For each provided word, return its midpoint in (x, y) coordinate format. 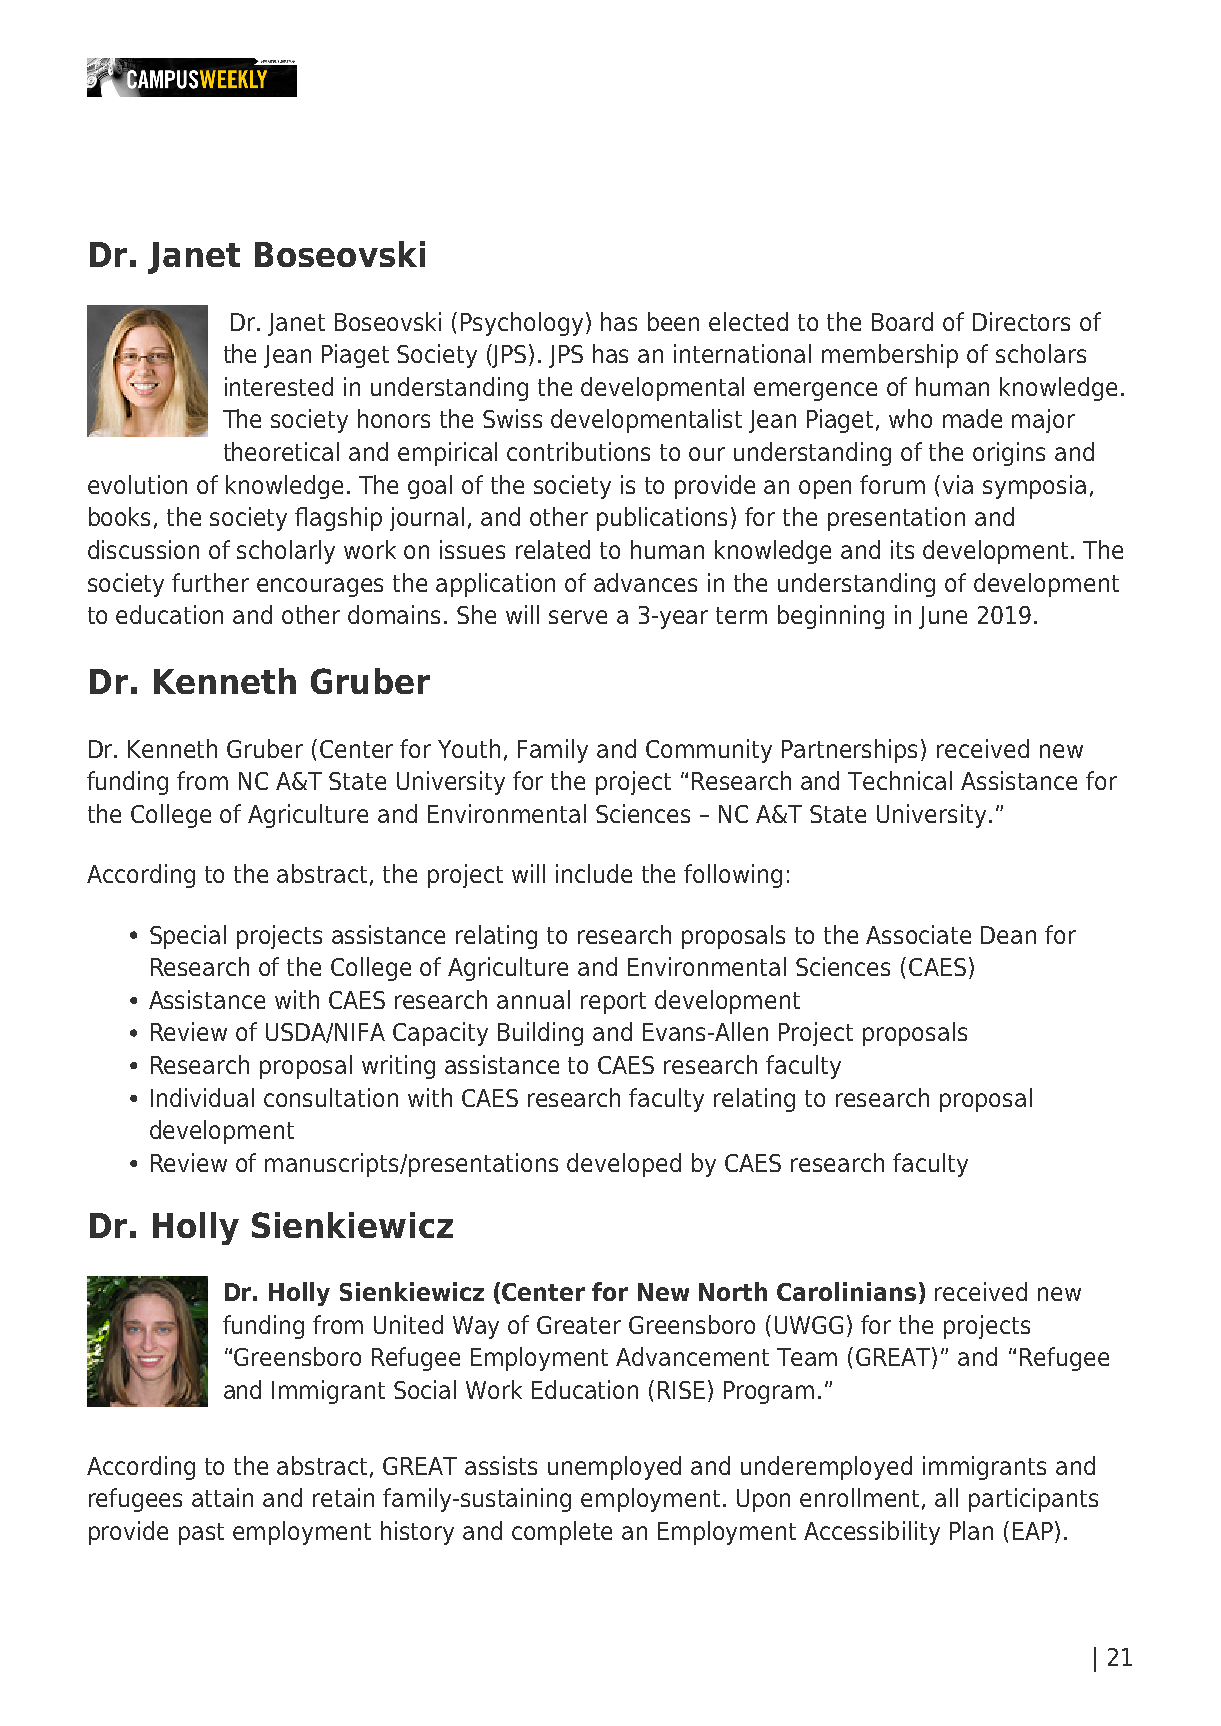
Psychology (522, 324)
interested (279, 386)
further (210, 582)
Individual (202, 1097)
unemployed (614, 1468)
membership (890, 356)
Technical (900, 780)
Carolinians (846, 1291)
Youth (469, 748)
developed (624, 1165)
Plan (971, 1530)
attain (222, 1497)
